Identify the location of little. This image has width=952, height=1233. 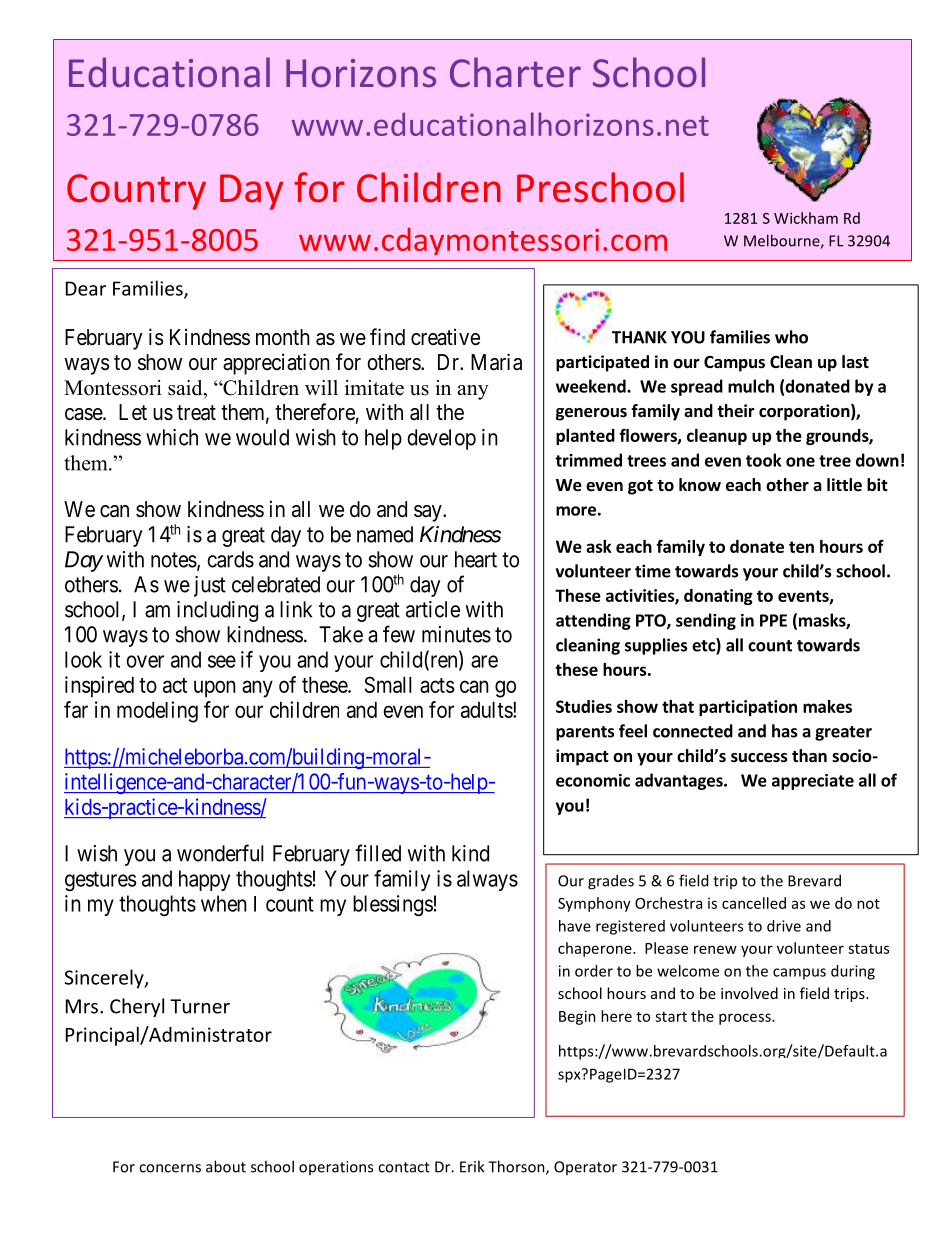
(844, 485).
